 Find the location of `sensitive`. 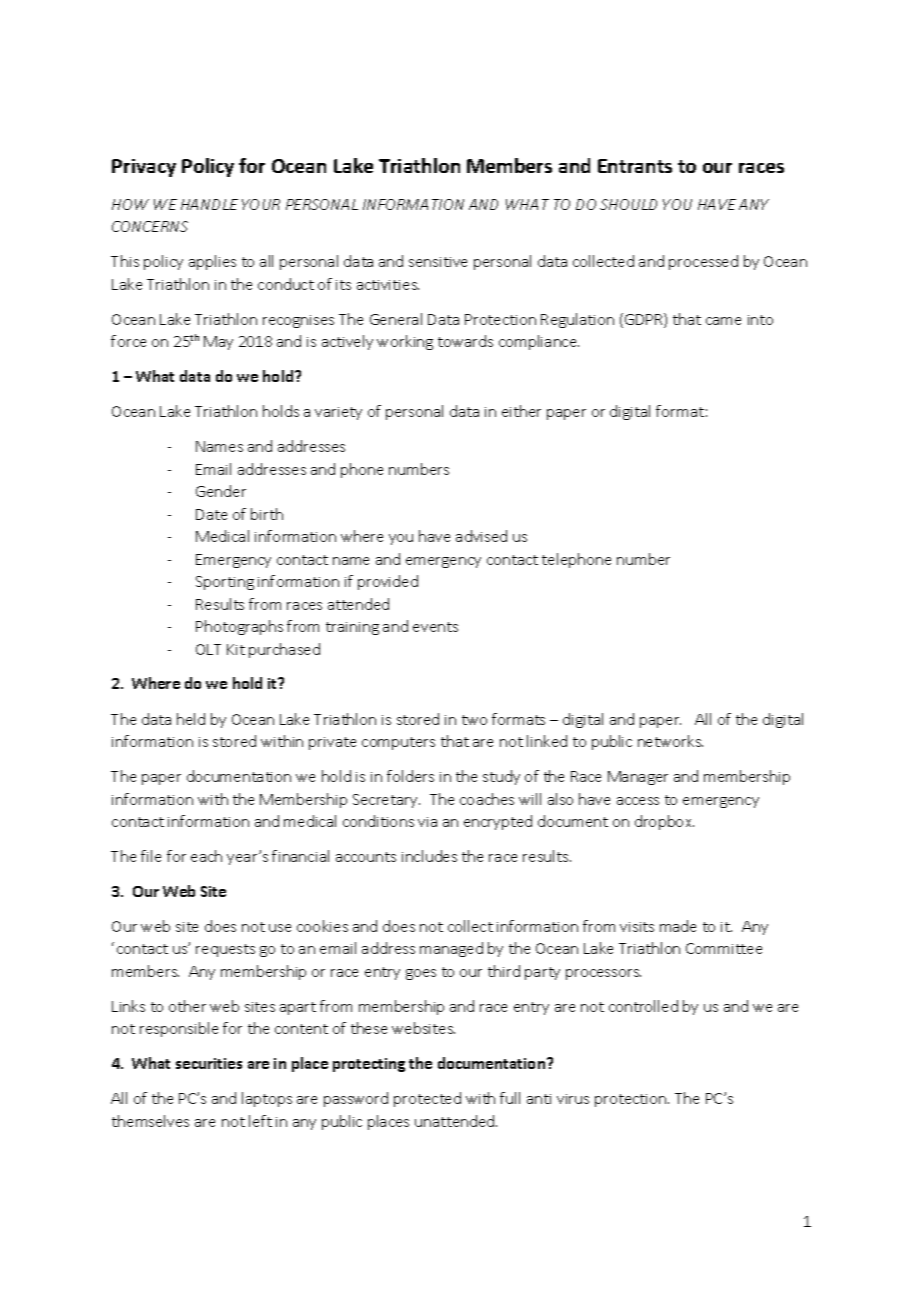

sensitive is located at coordinates (438, 262).
